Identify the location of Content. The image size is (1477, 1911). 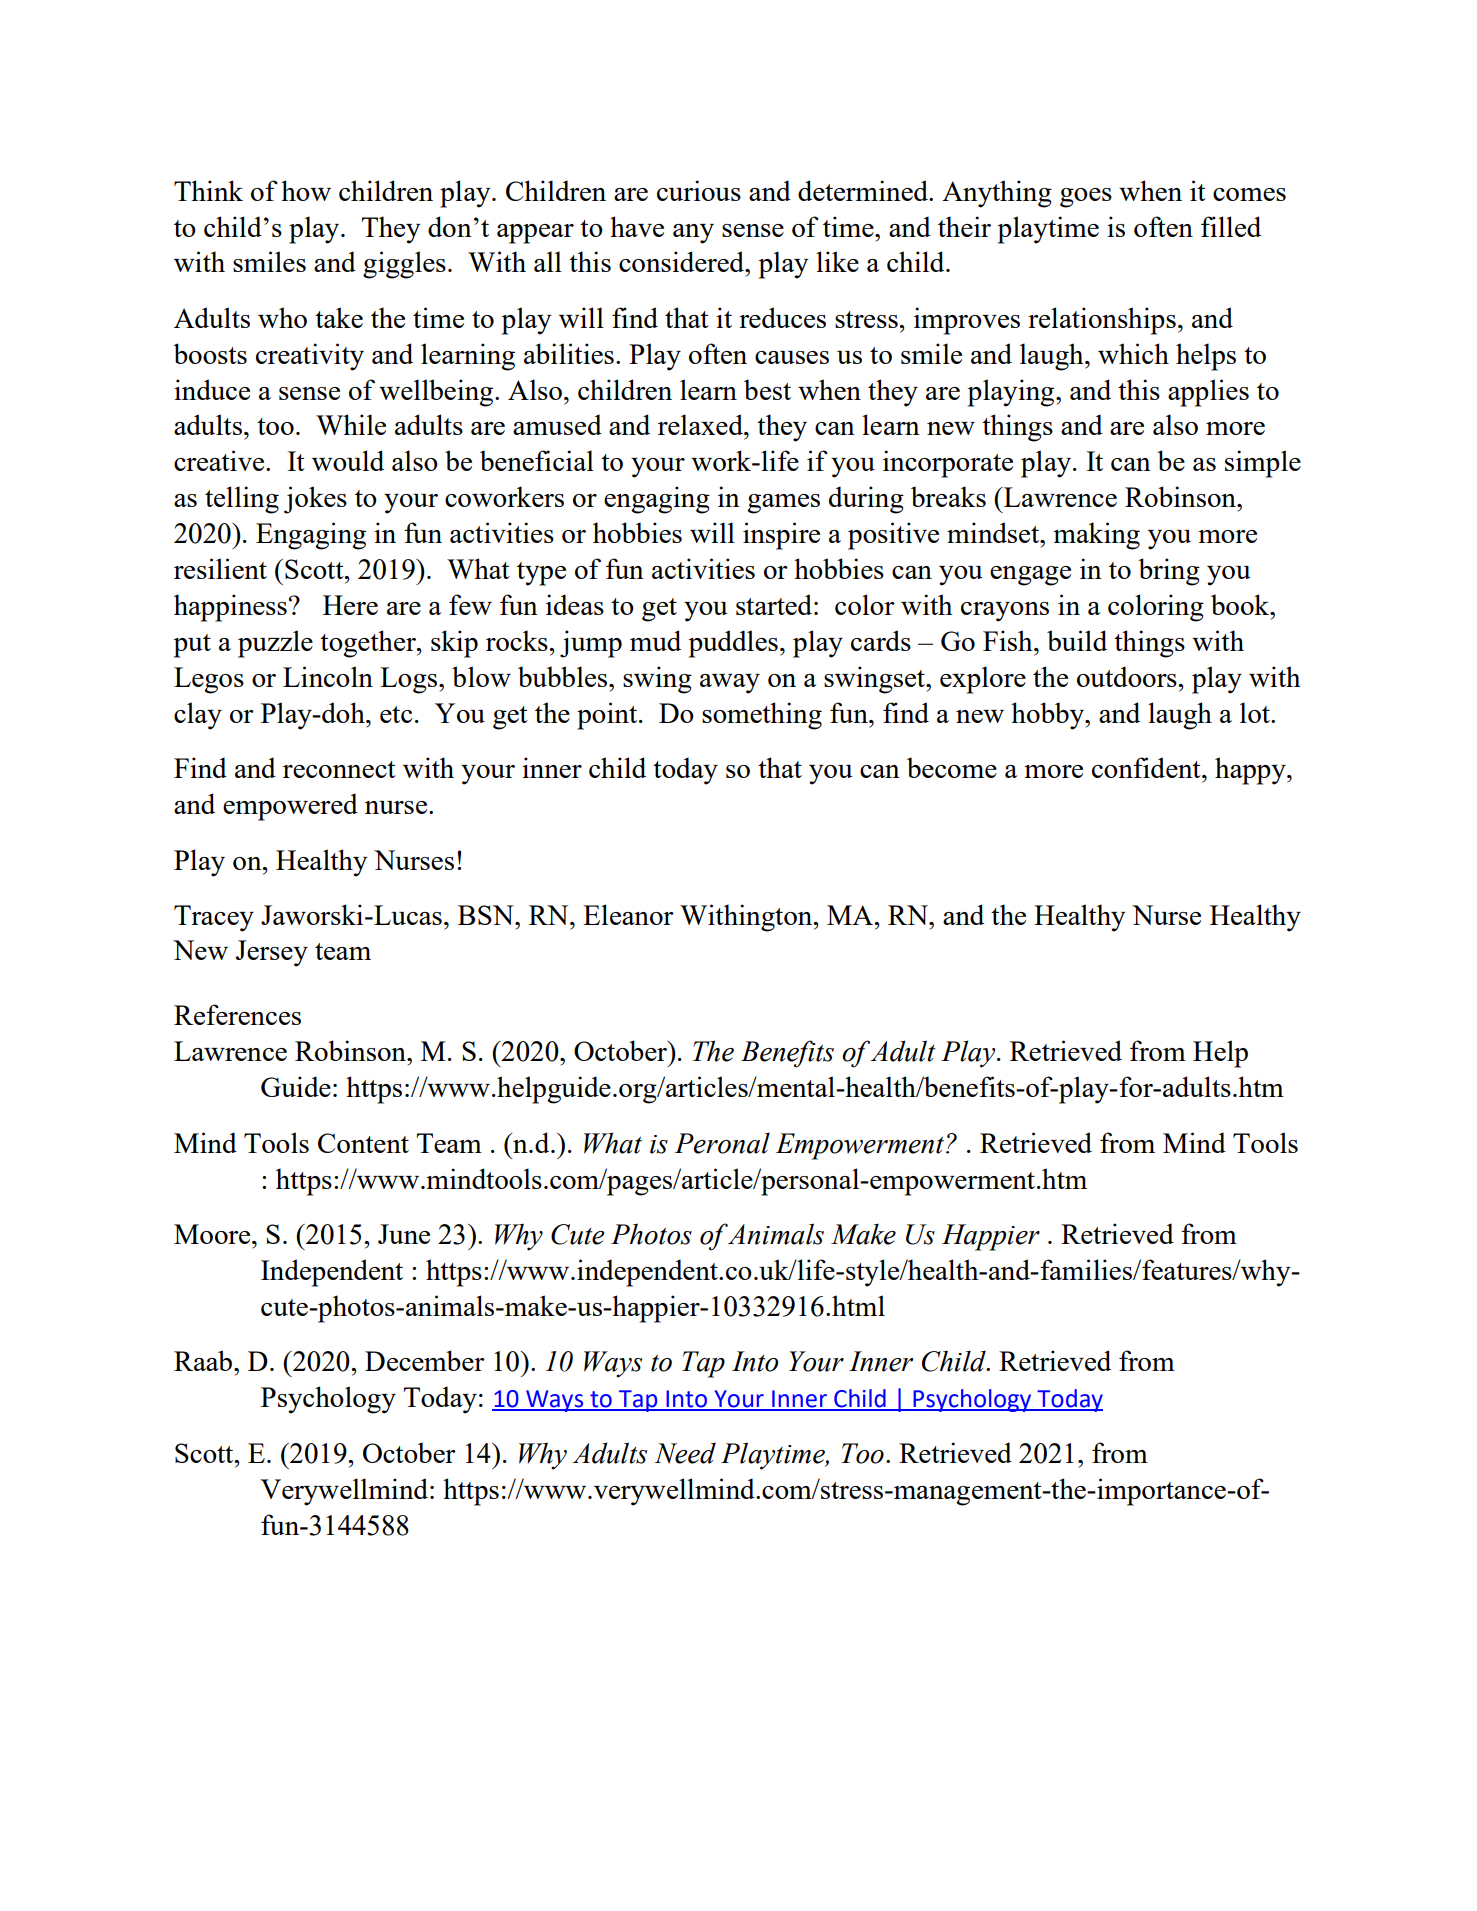
(363, 1143).
